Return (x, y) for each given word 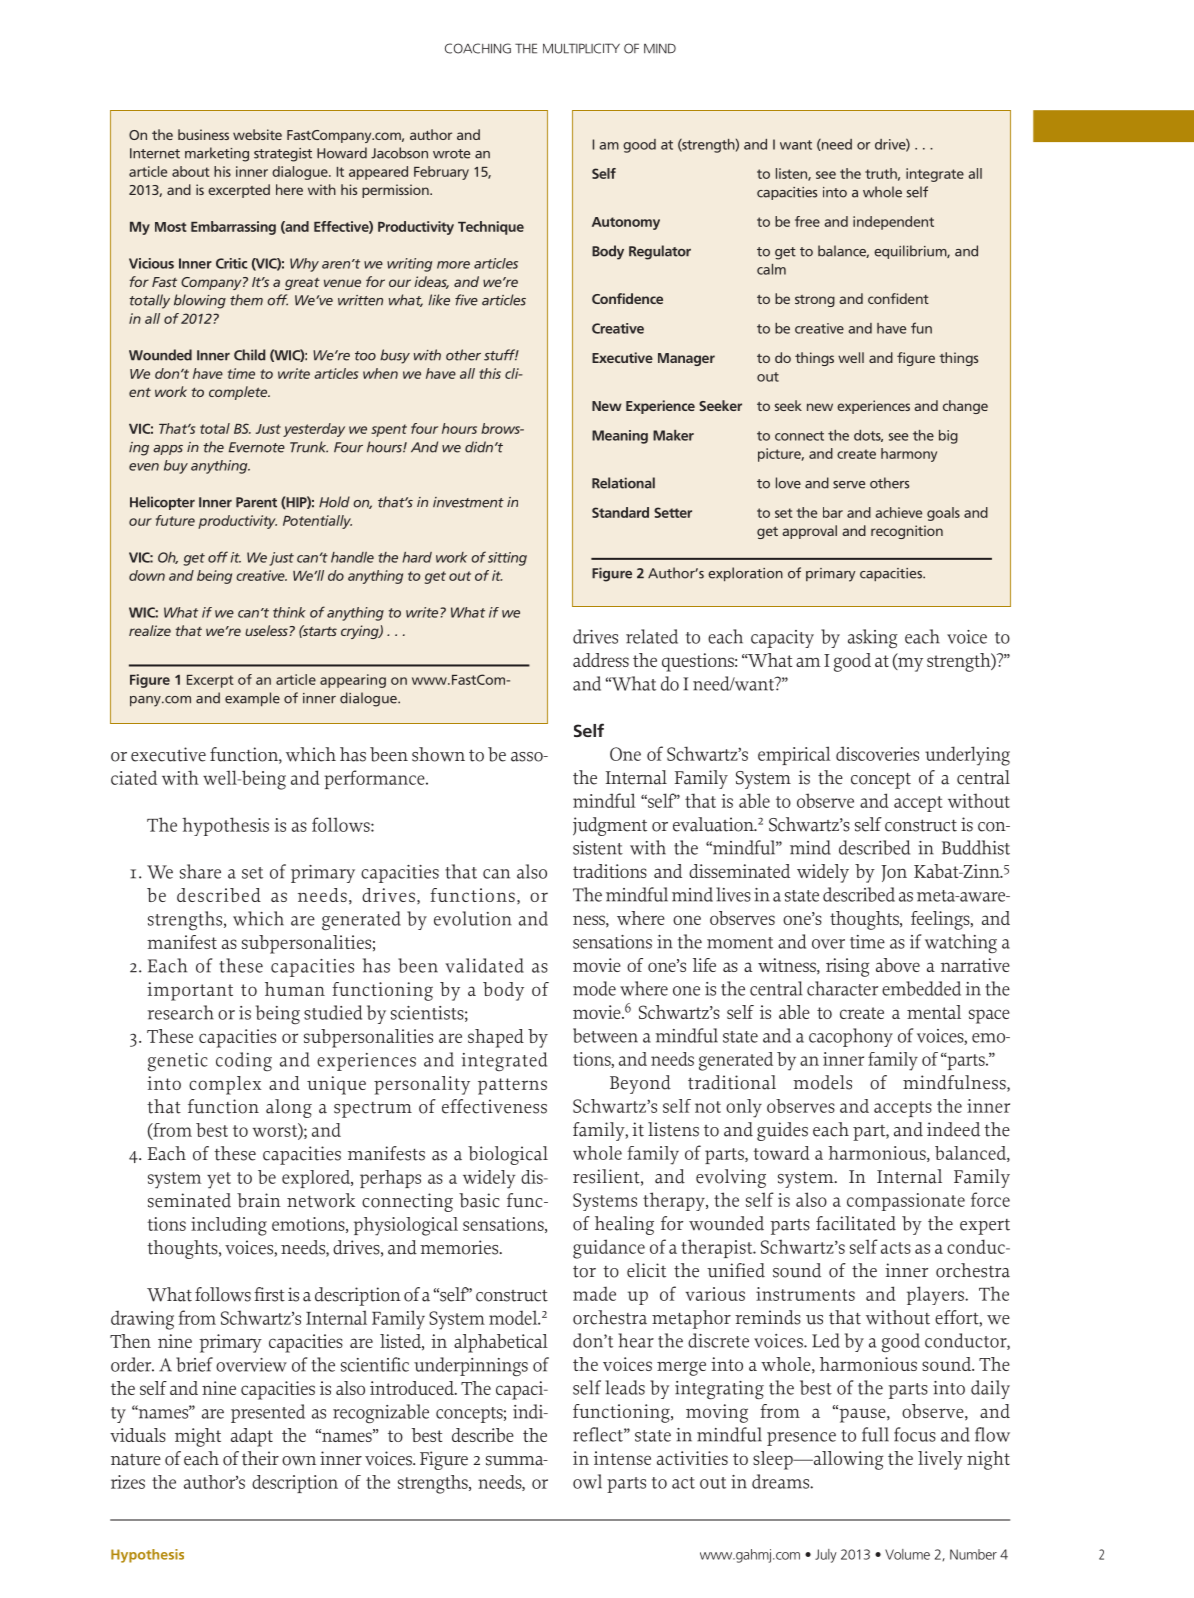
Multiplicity (581, 48)
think (289, 612)
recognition (907, 532)
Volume (907, 1554)
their (260, 1458)
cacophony (851, 1037)
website (257, 134)
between (605, 1035)
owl (587, 1481)
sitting (507, 559)
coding (244, 1061)
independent (893, 223)
